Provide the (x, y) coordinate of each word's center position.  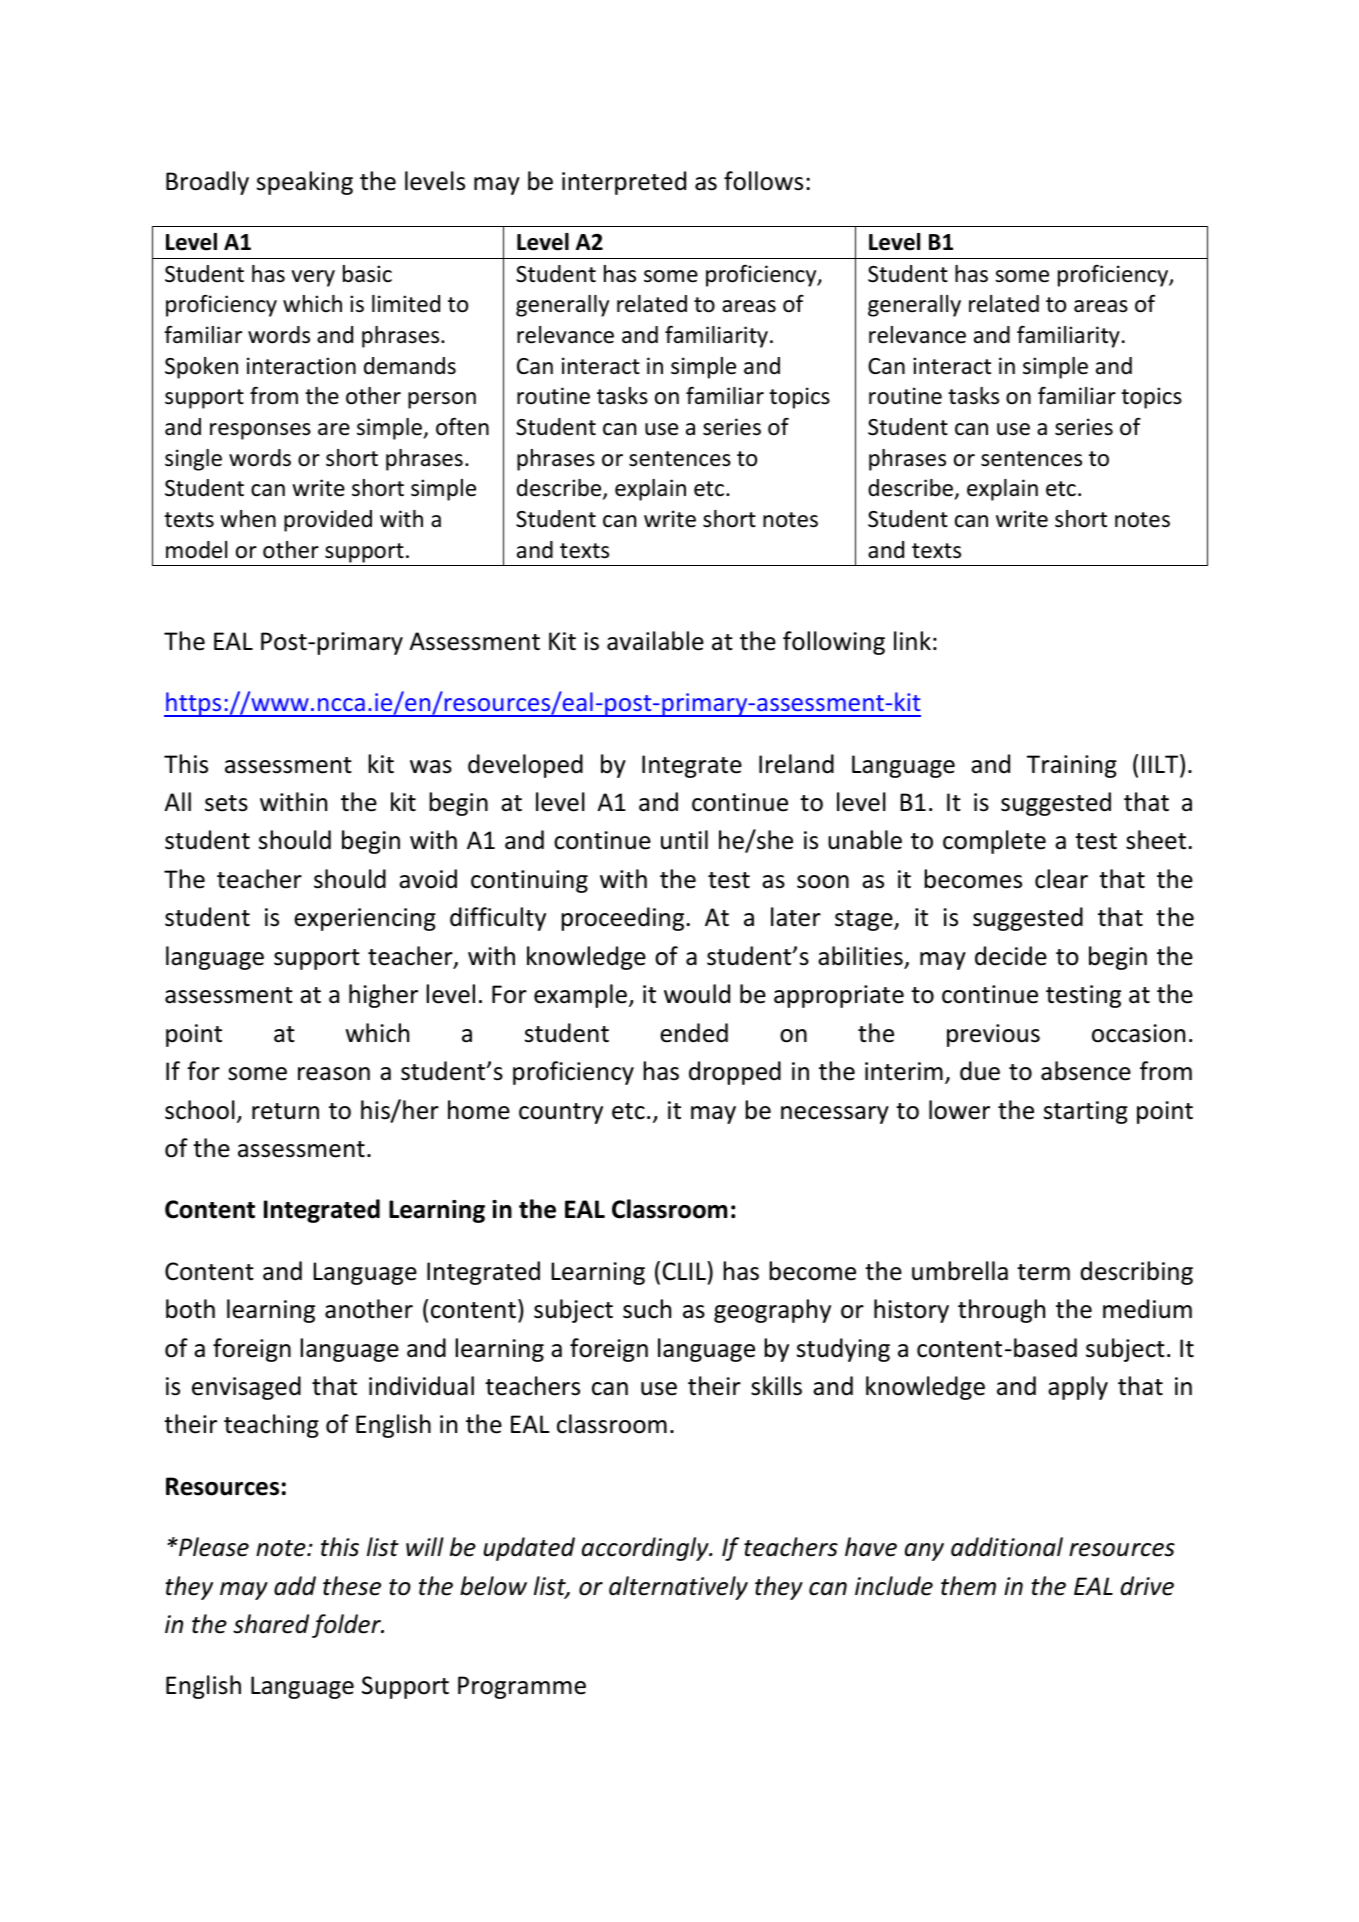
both (190, 1309)
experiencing (365, 919)
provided (328, 521)
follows (763, 181)
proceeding (624, 919)
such (647, 1309)
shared (271, 1624)
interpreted (624, 183)
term (1043, 1272)
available (655, 641)
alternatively (678, 1588)
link (912, 640)
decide (1011, 956)
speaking (305, 183)
